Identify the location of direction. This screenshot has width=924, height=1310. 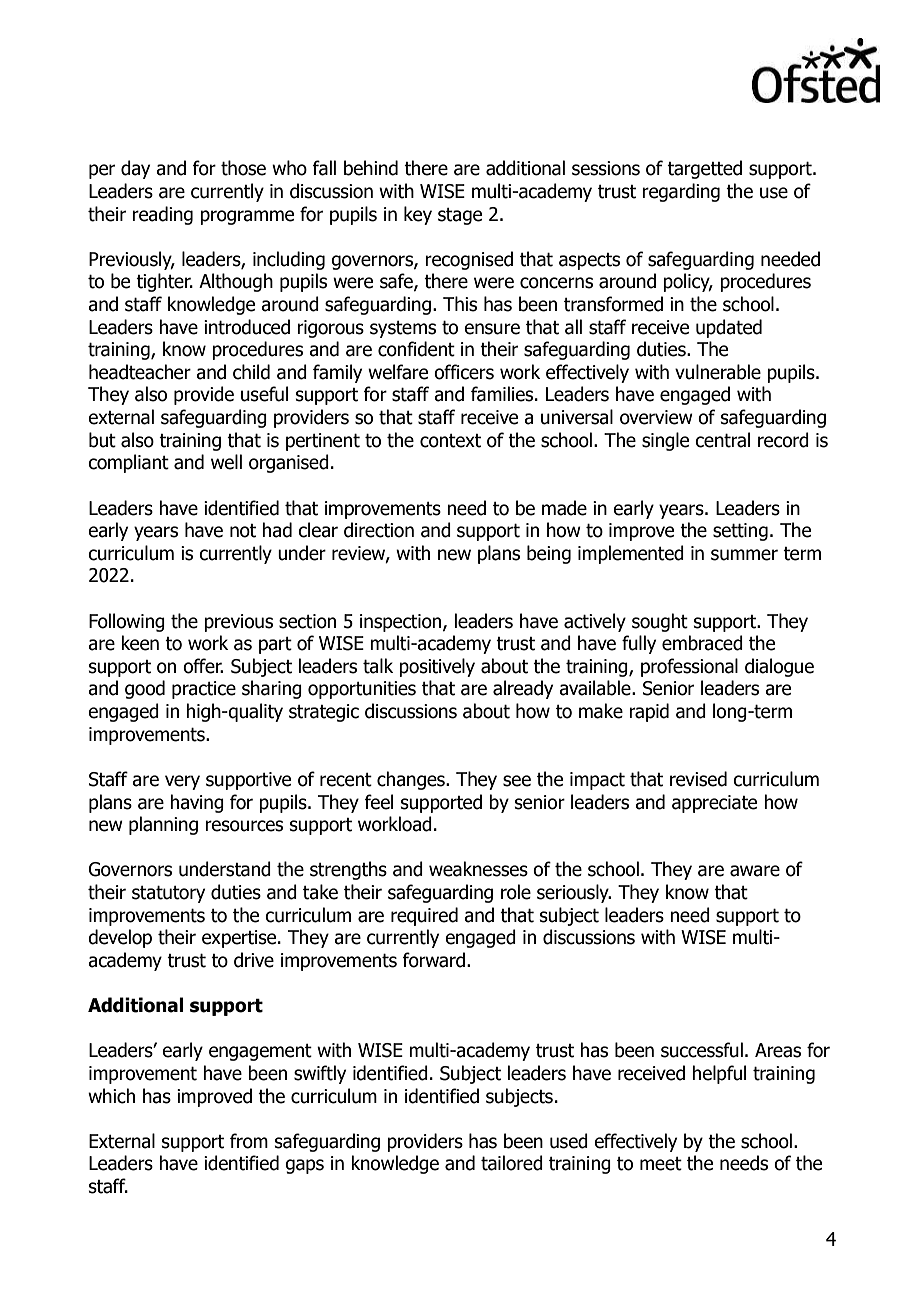
(379, 530).
